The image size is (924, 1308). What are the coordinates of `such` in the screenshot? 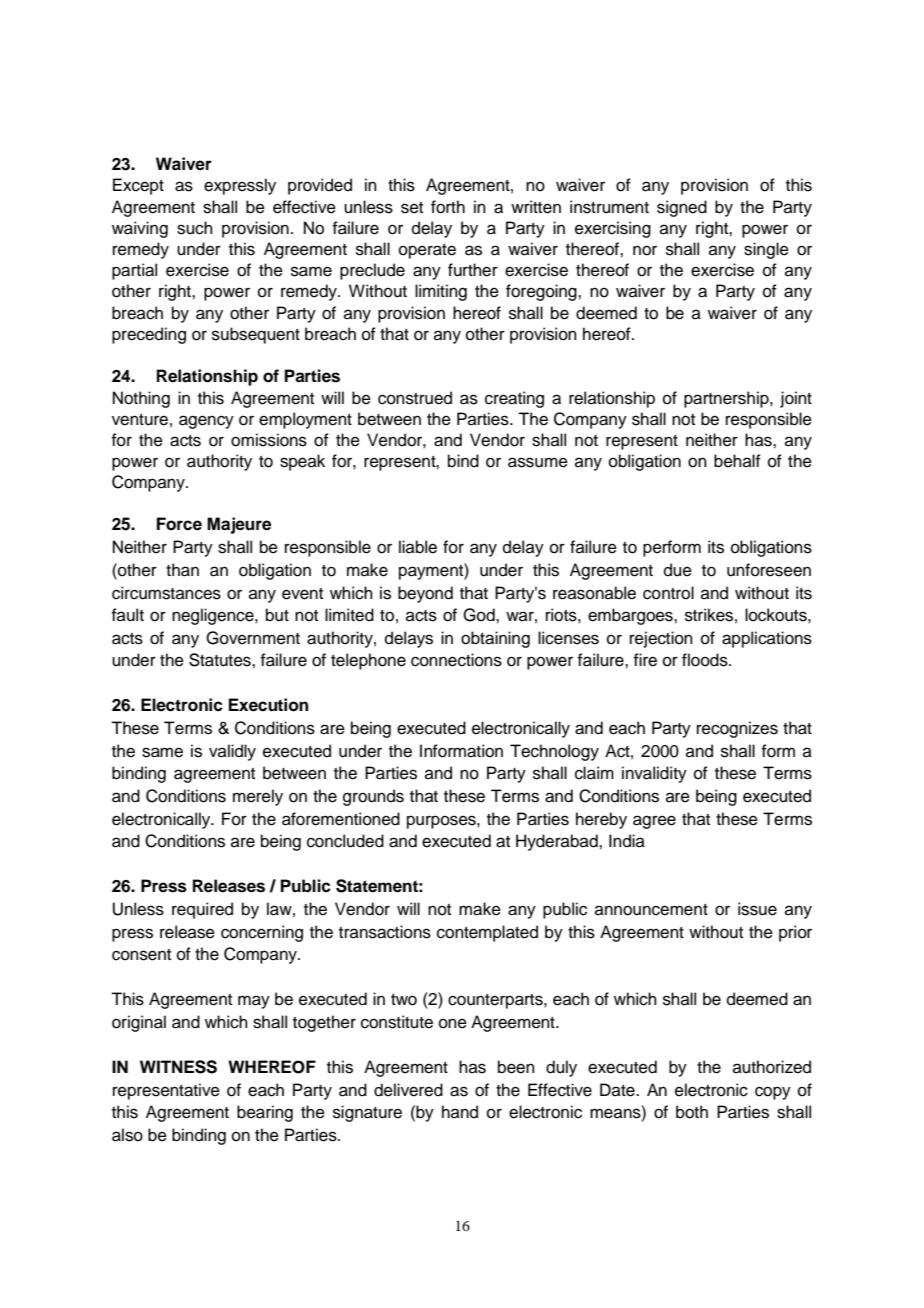 It's located at (195, 228).
